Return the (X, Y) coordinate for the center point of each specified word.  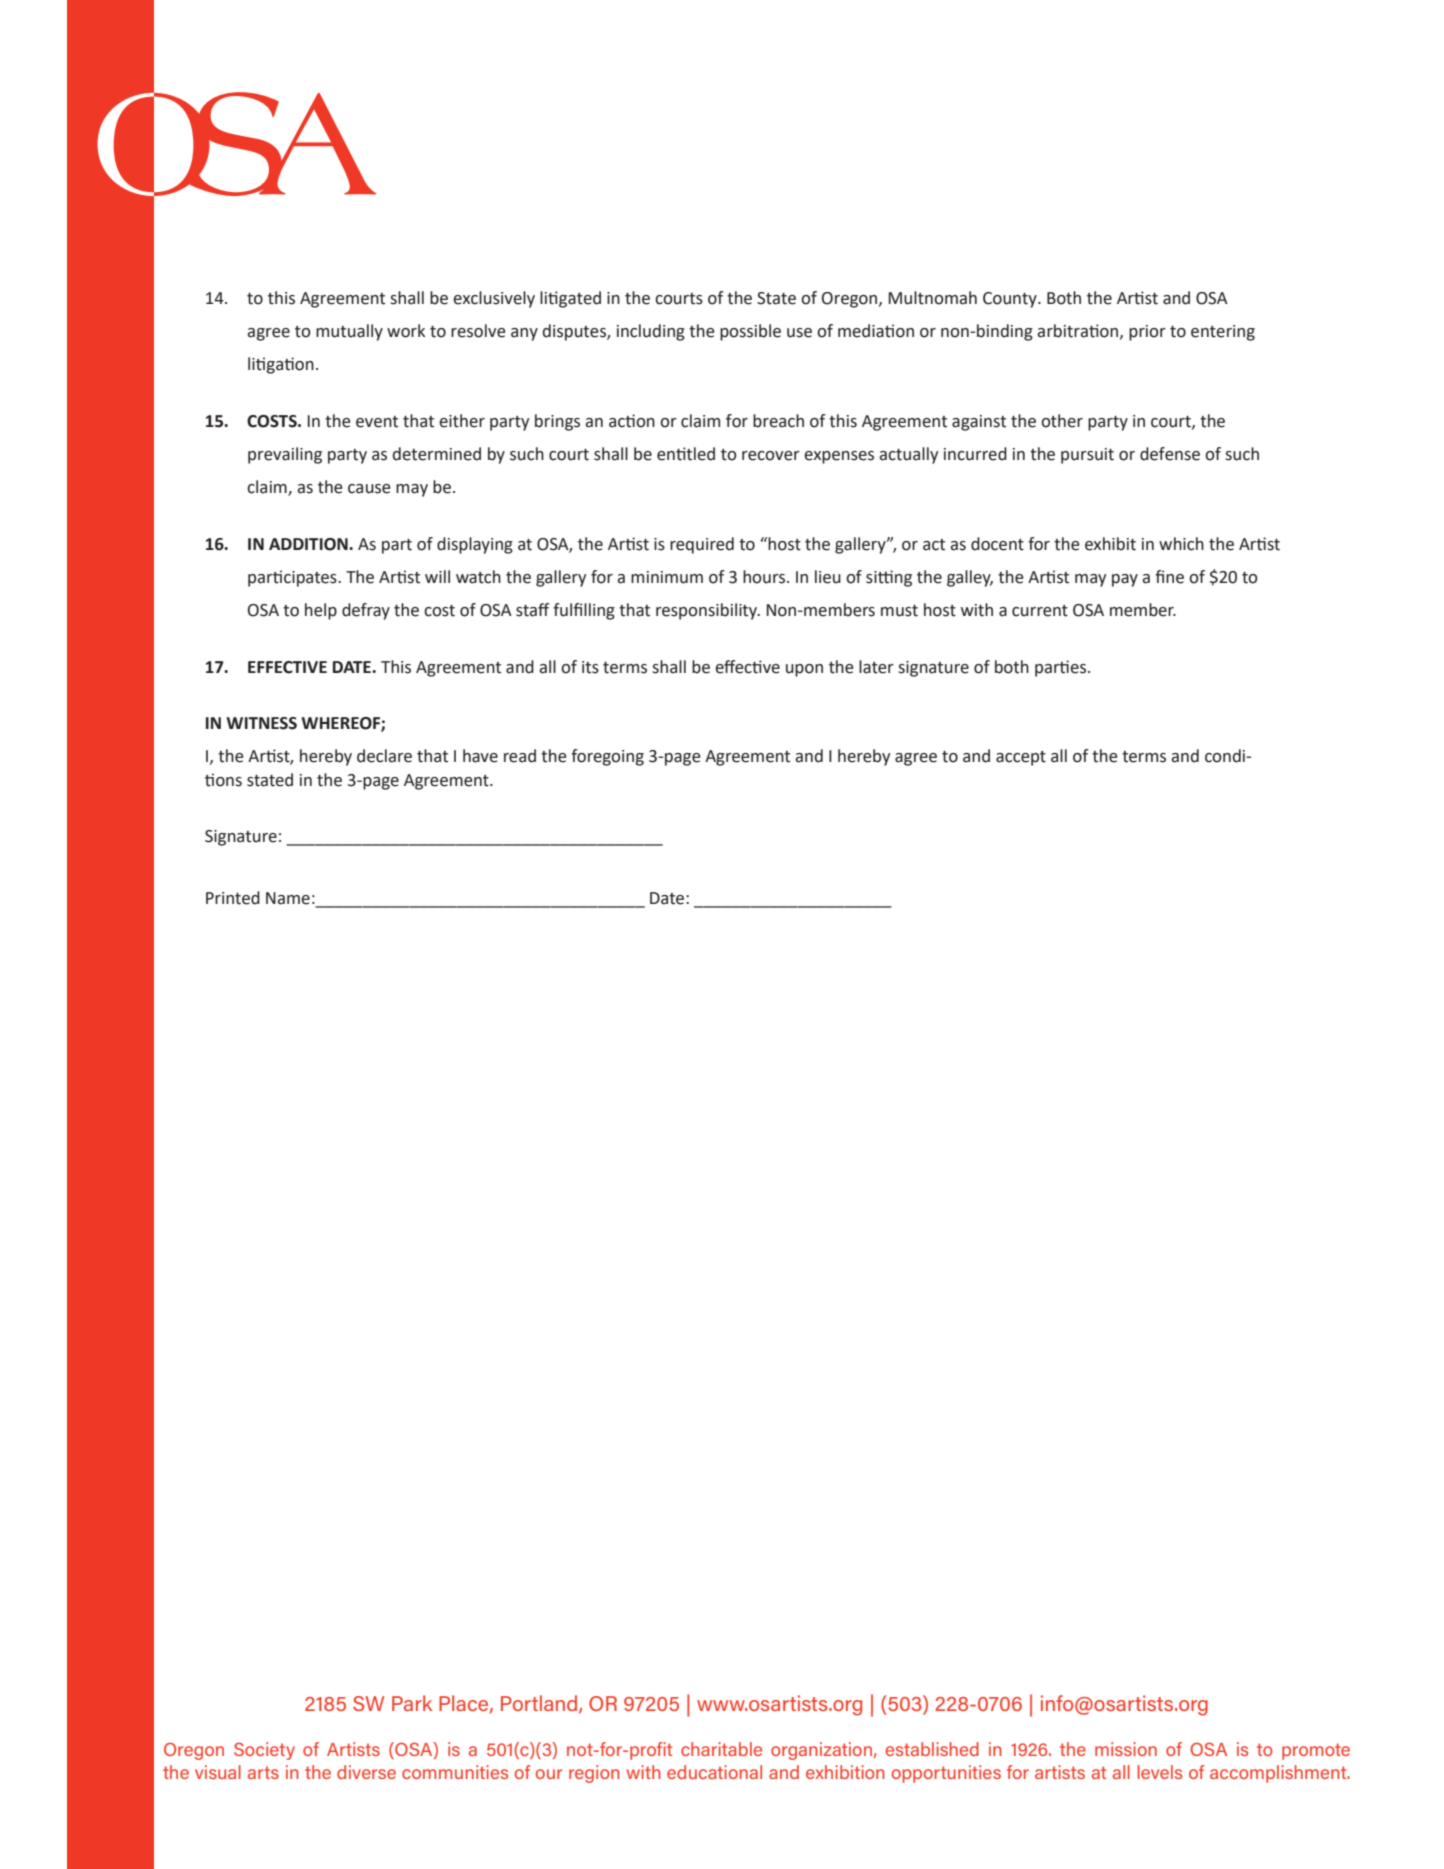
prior (1147, 333)
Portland (540, 1704)
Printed (233, 898)
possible (750, 332)
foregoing (607, 757)
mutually (349, 332)
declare (384, 756)
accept (1021, 758)
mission (1126, 1749)
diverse (366, 1772)
